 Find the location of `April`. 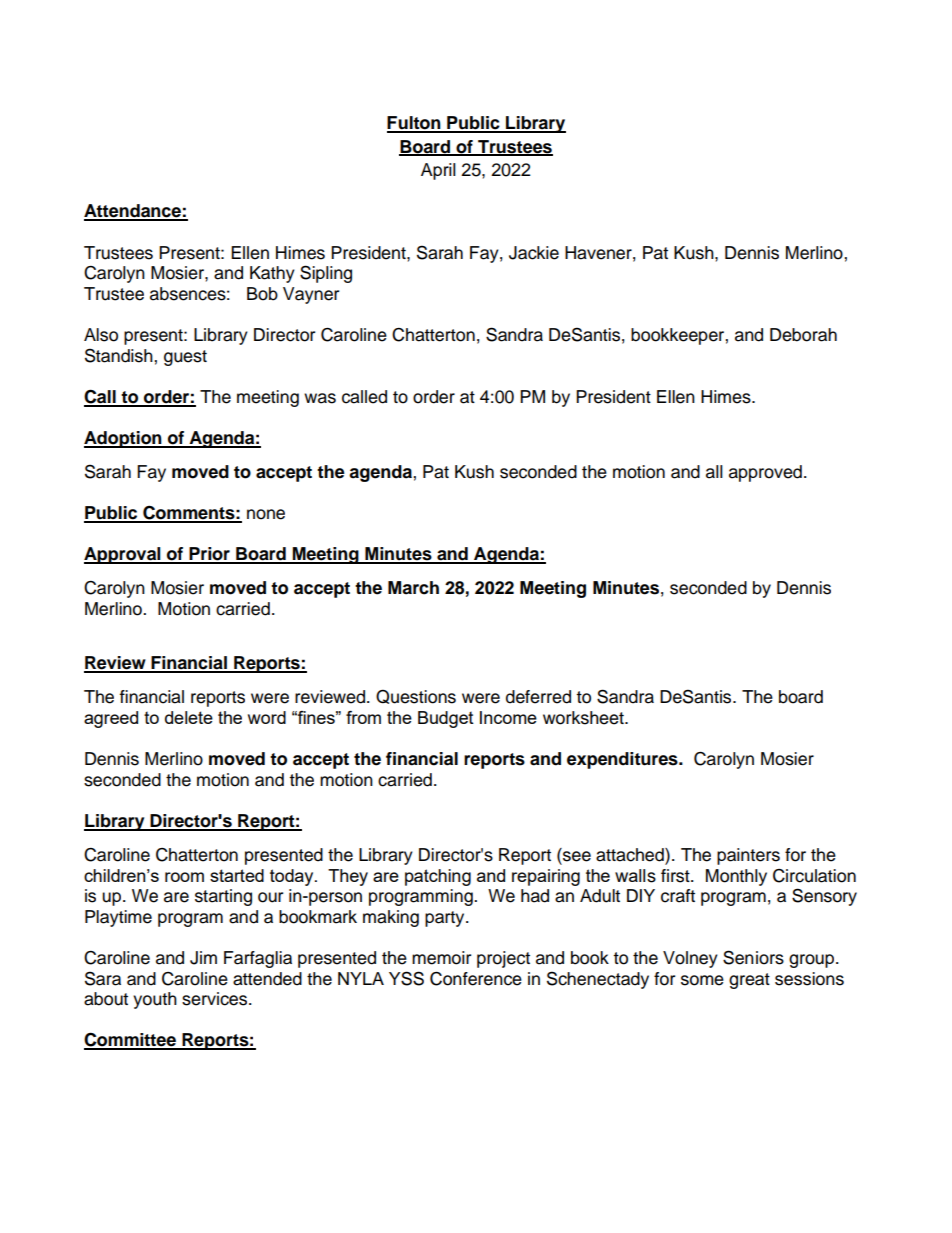

April is located at coordinates (438, 171).
